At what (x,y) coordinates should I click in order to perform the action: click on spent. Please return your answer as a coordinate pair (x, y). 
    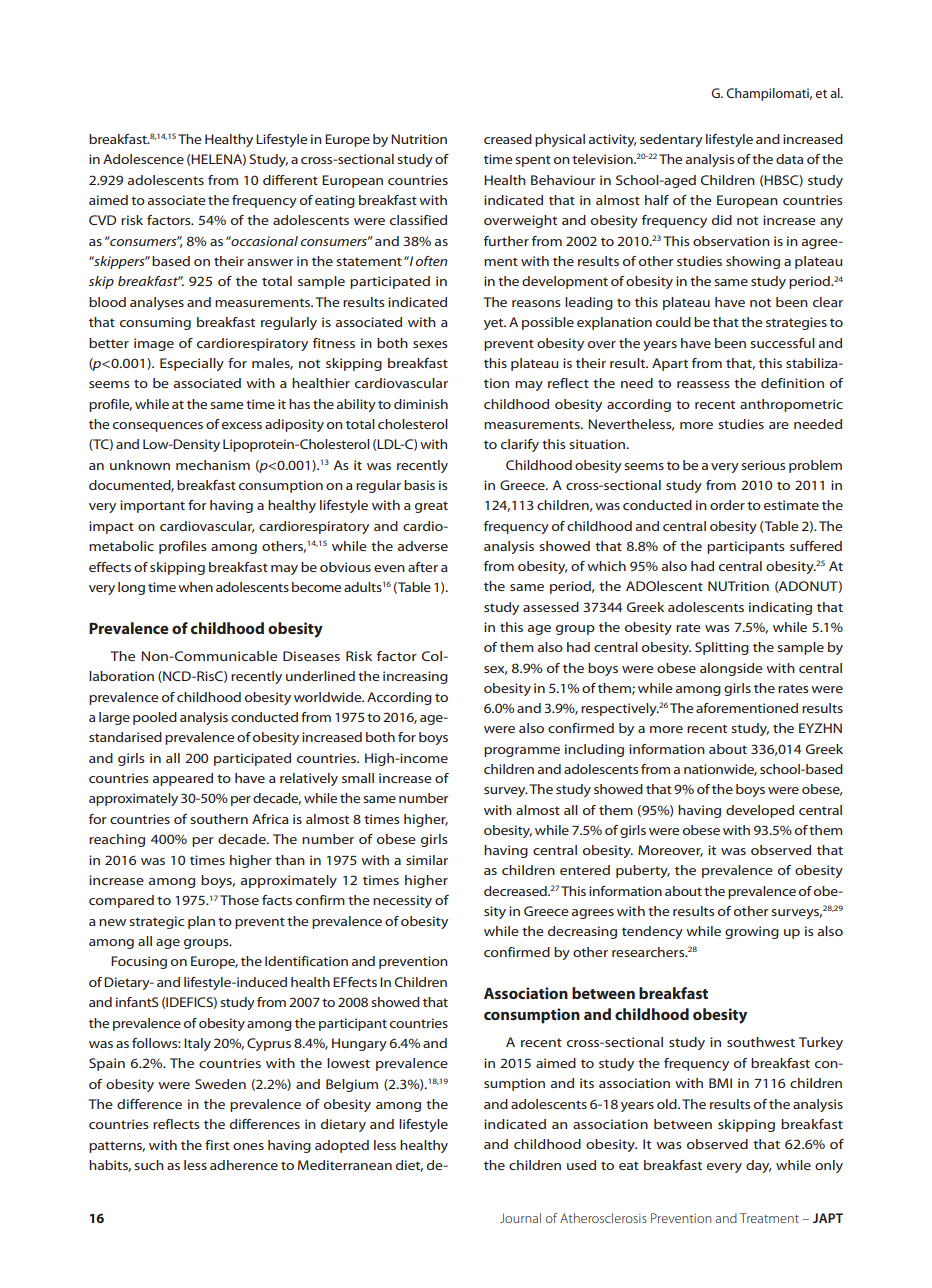
    Looking at the image, I should click on (533, 161).
